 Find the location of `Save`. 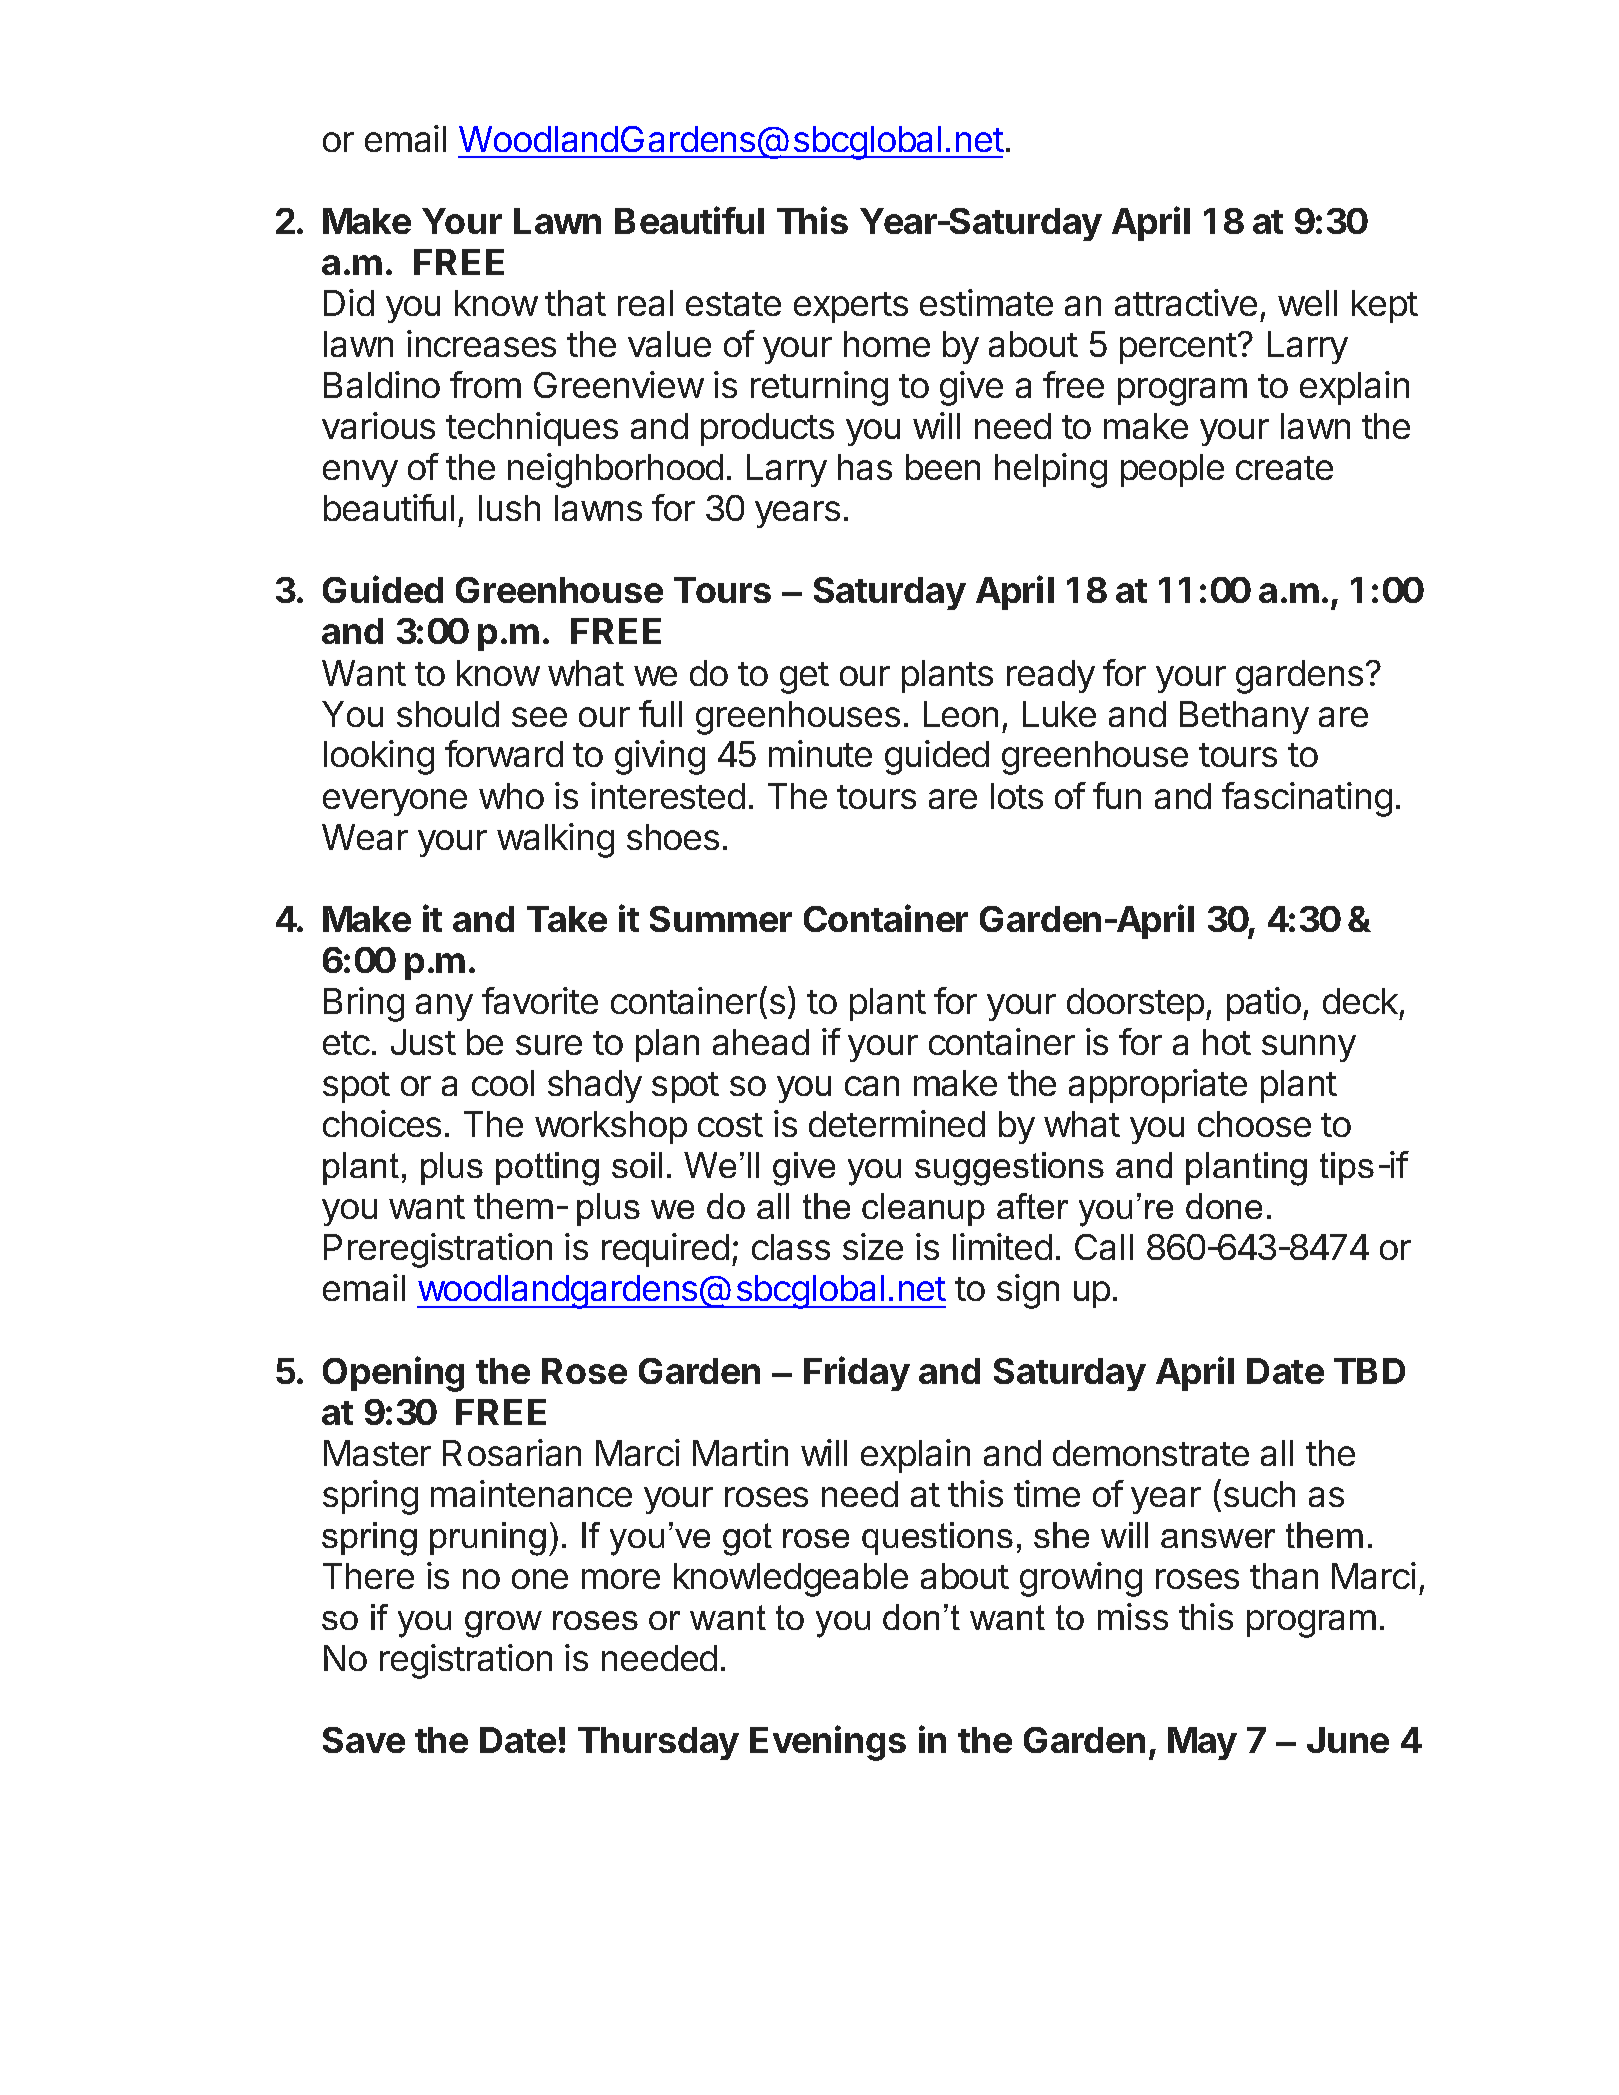

Save is located at coordinates (364, 1740).
